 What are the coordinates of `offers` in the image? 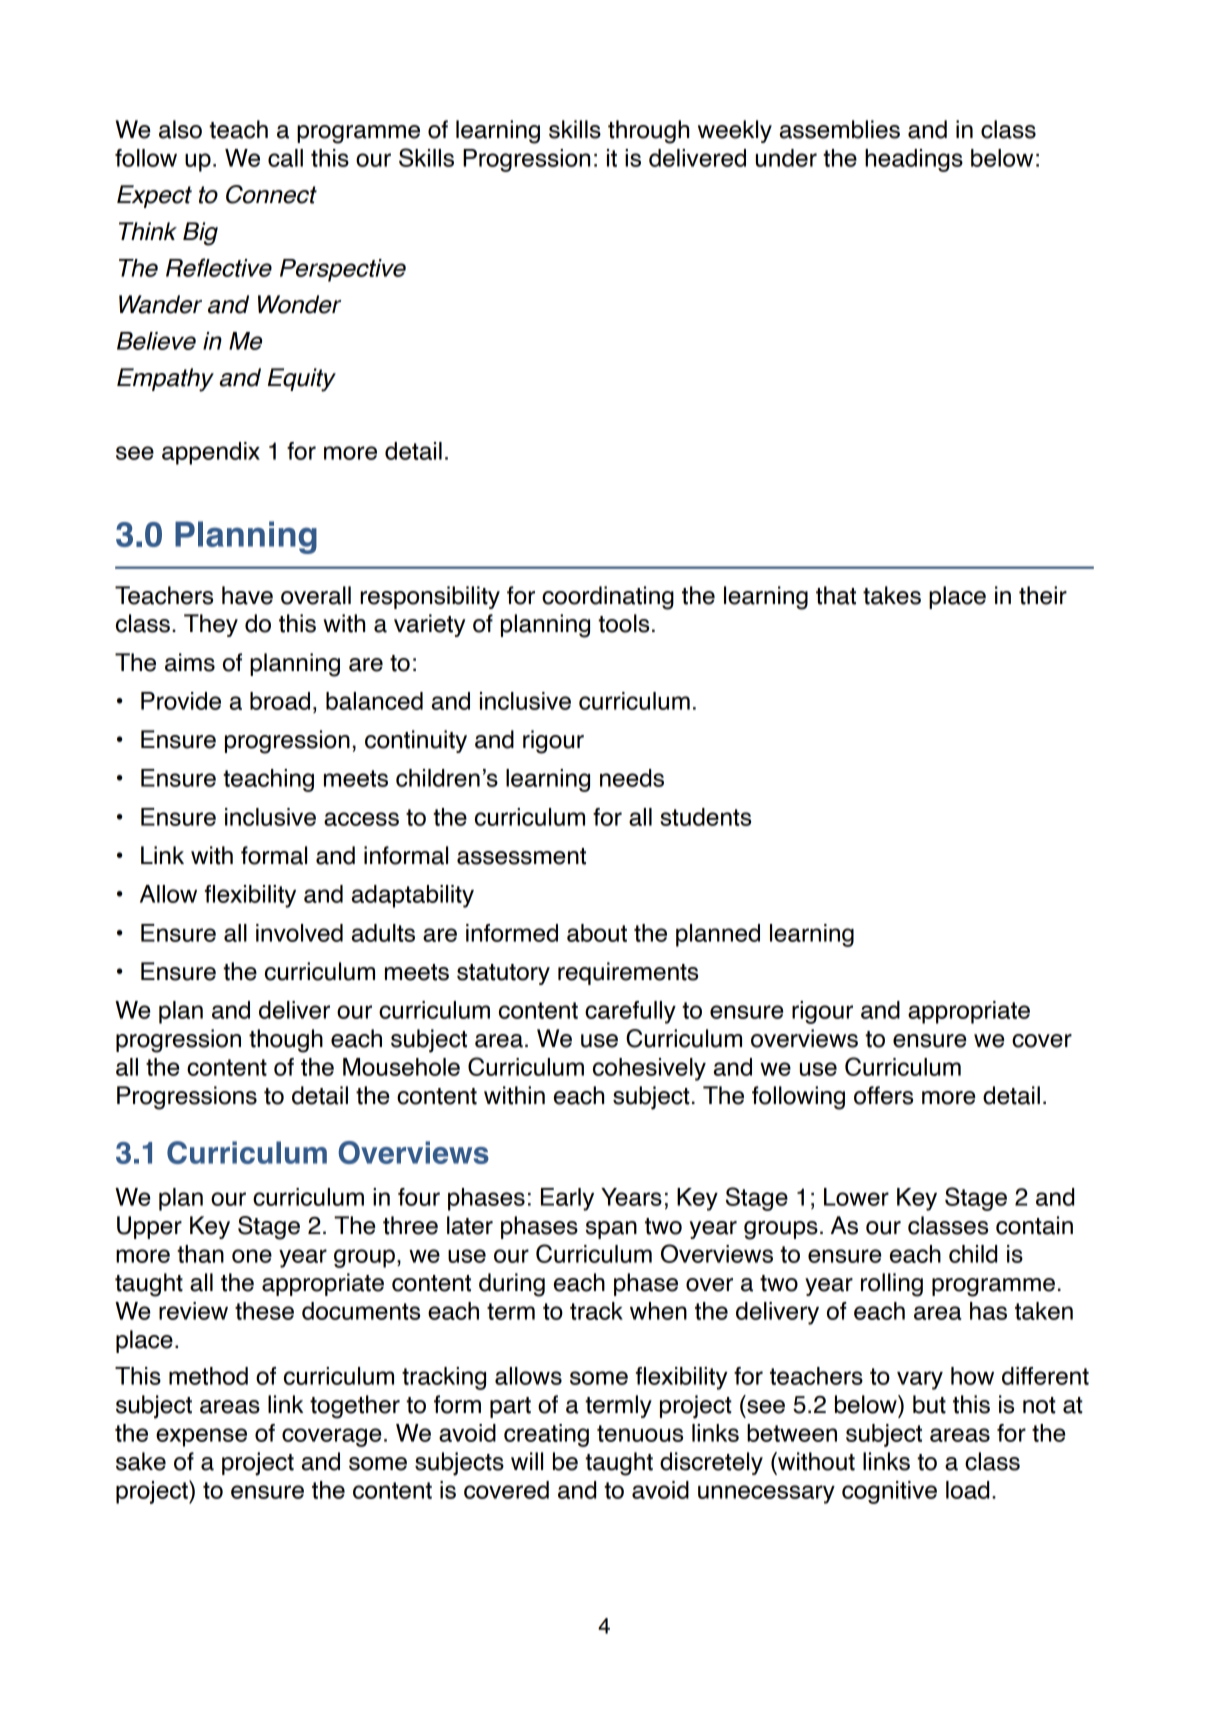 It's located at (883, 1095).
